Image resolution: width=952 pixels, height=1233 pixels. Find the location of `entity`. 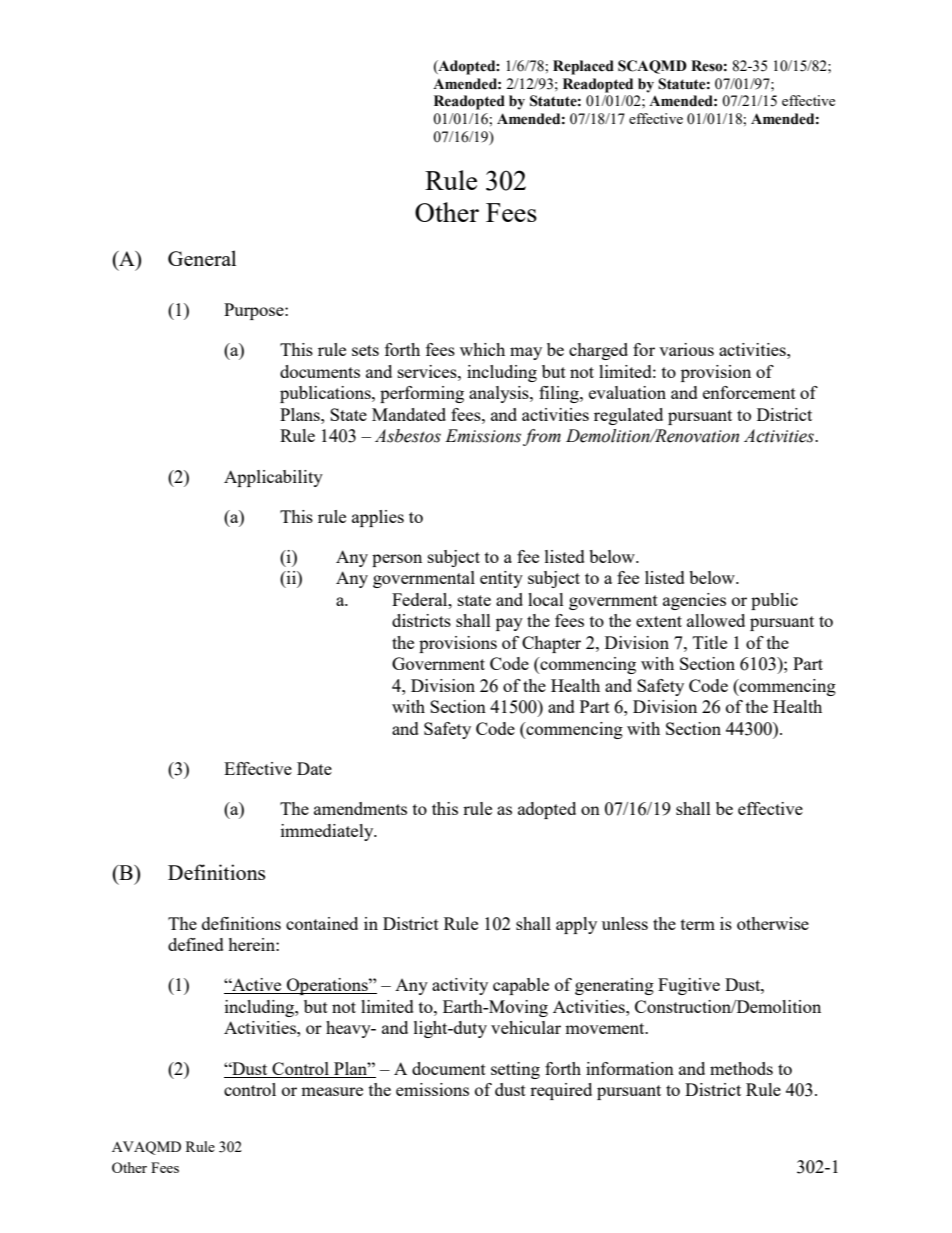

entity is located at coordinates (501, 579).
